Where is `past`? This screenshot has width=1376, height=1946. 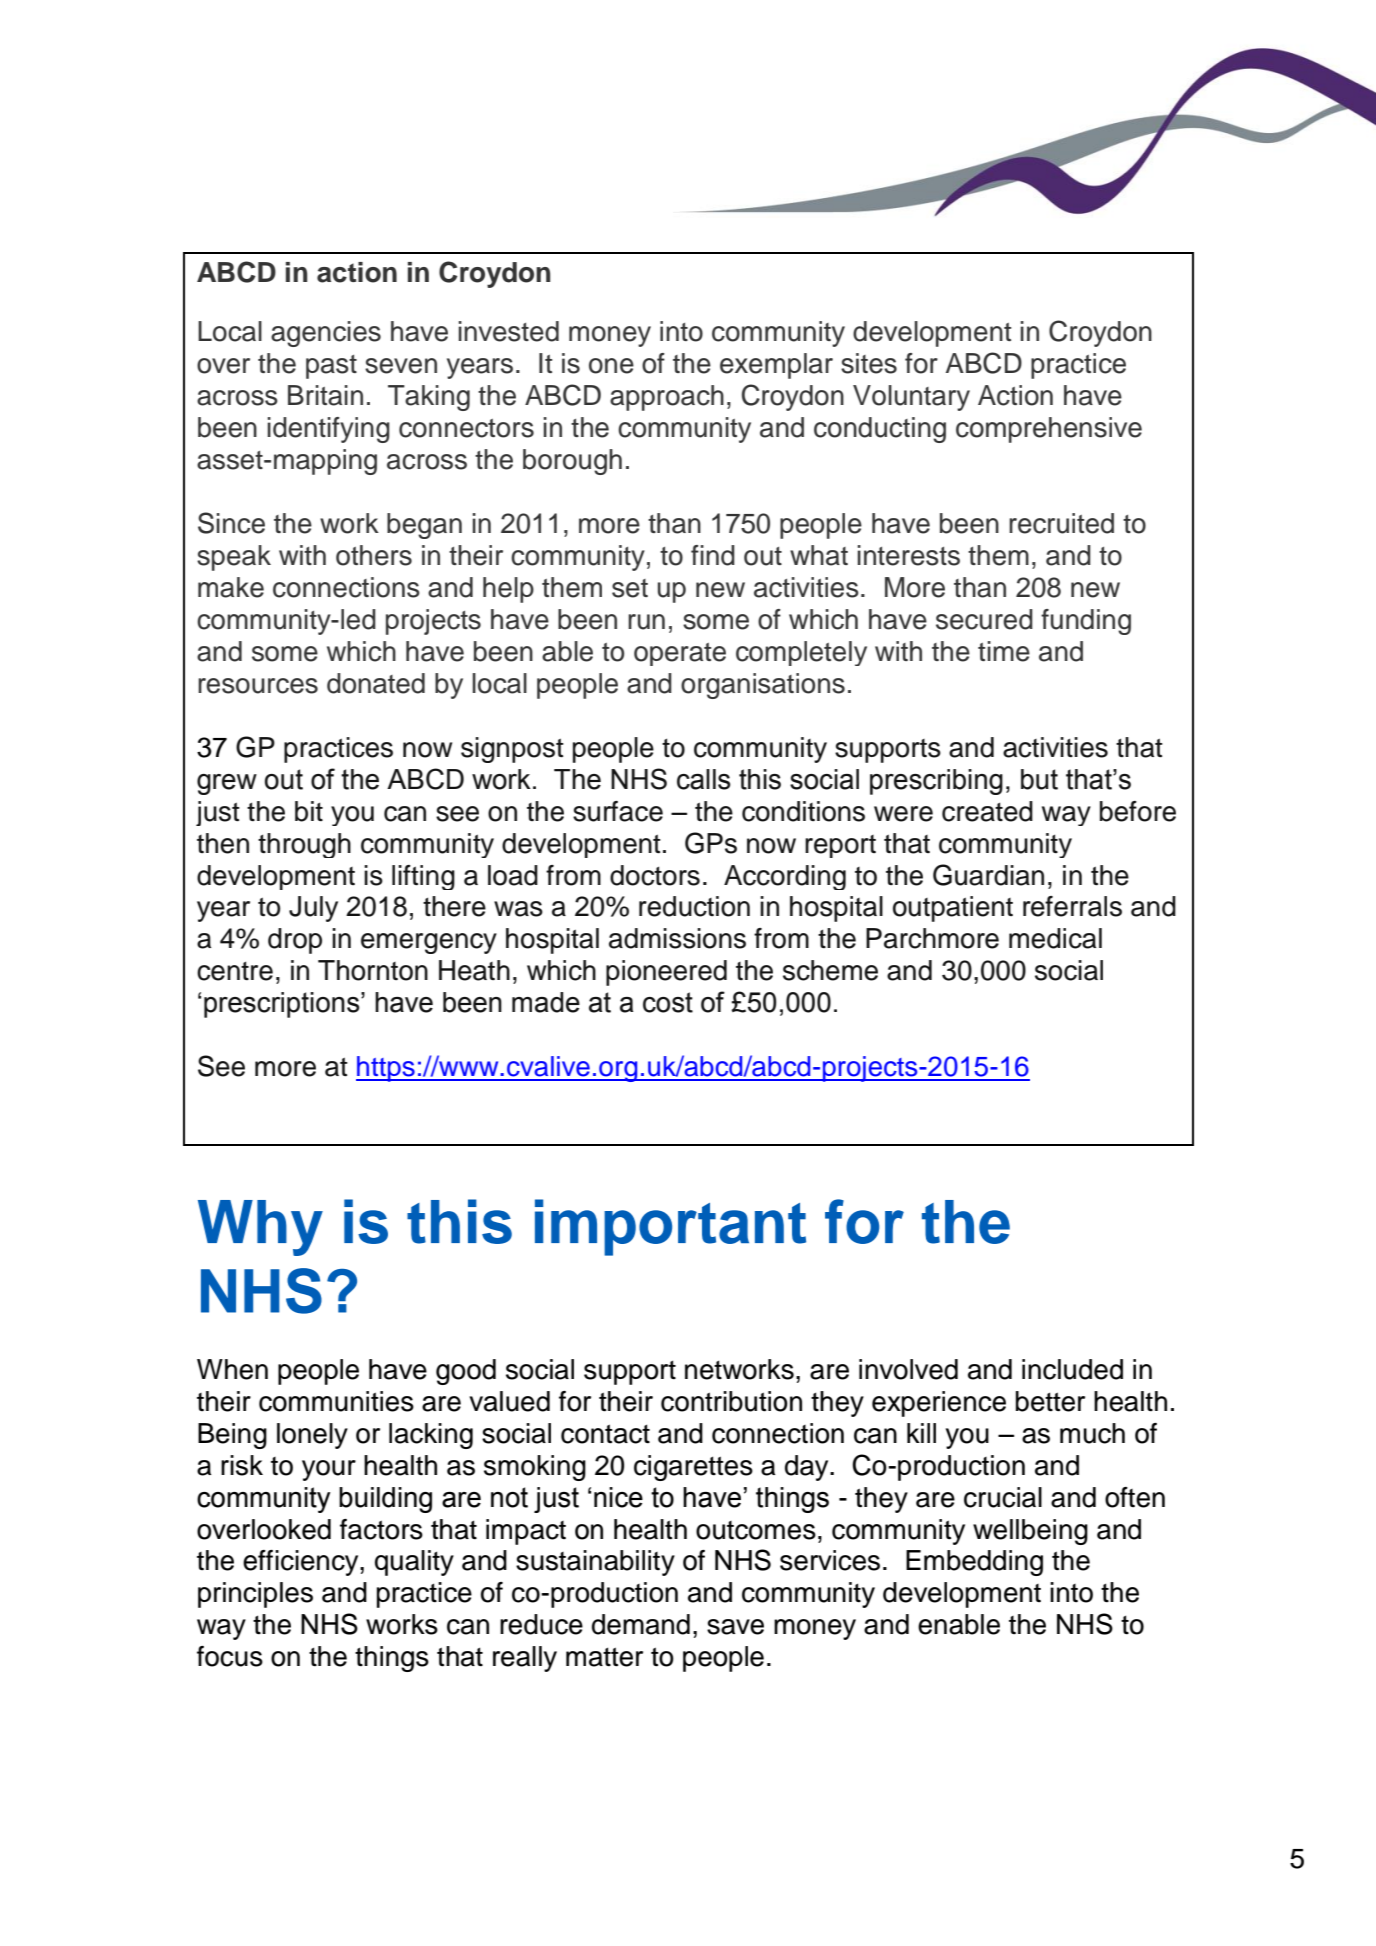 past is located at coordinates (331, 367).
